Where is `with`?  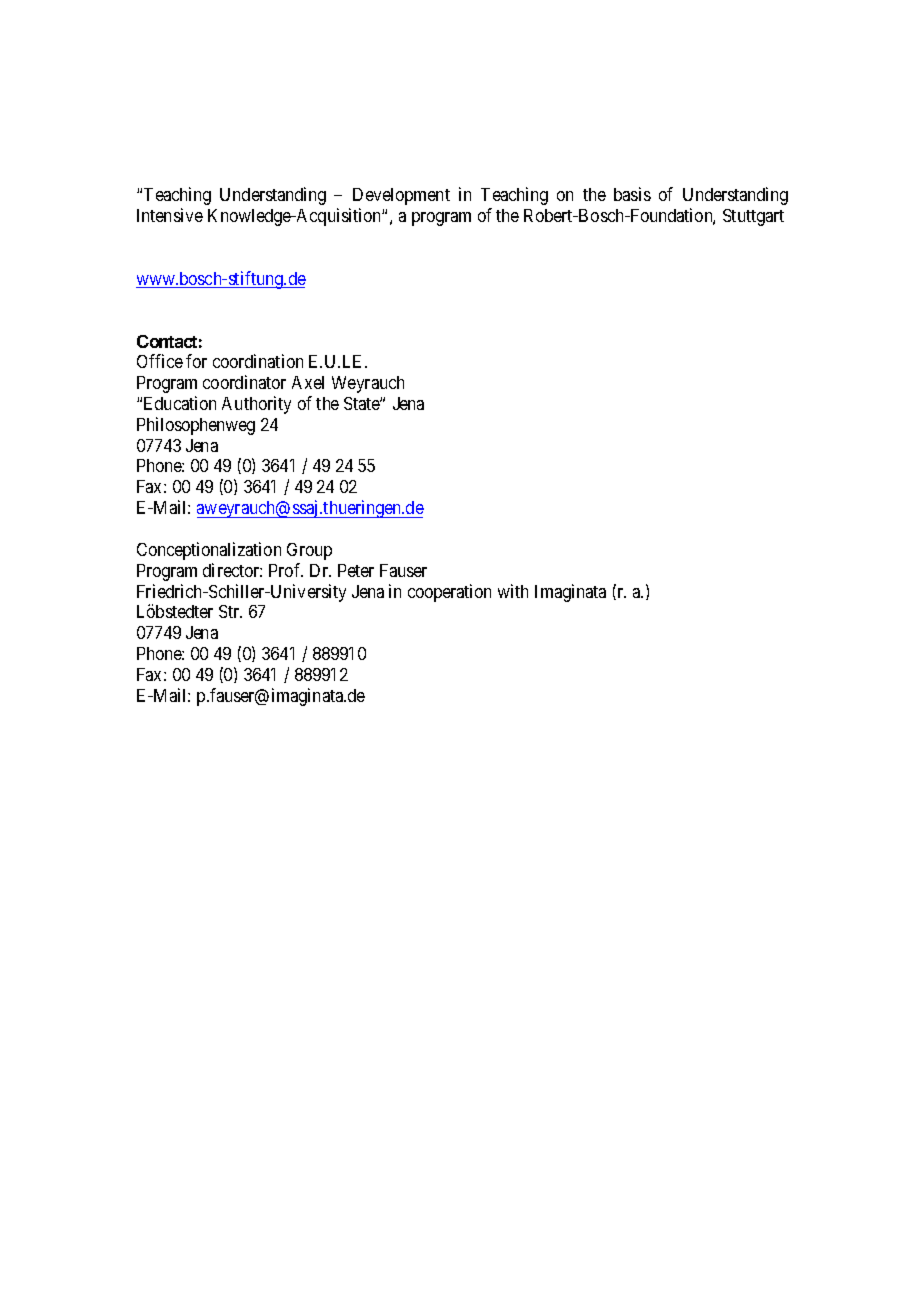
with is located at coordinates (513, 591).
